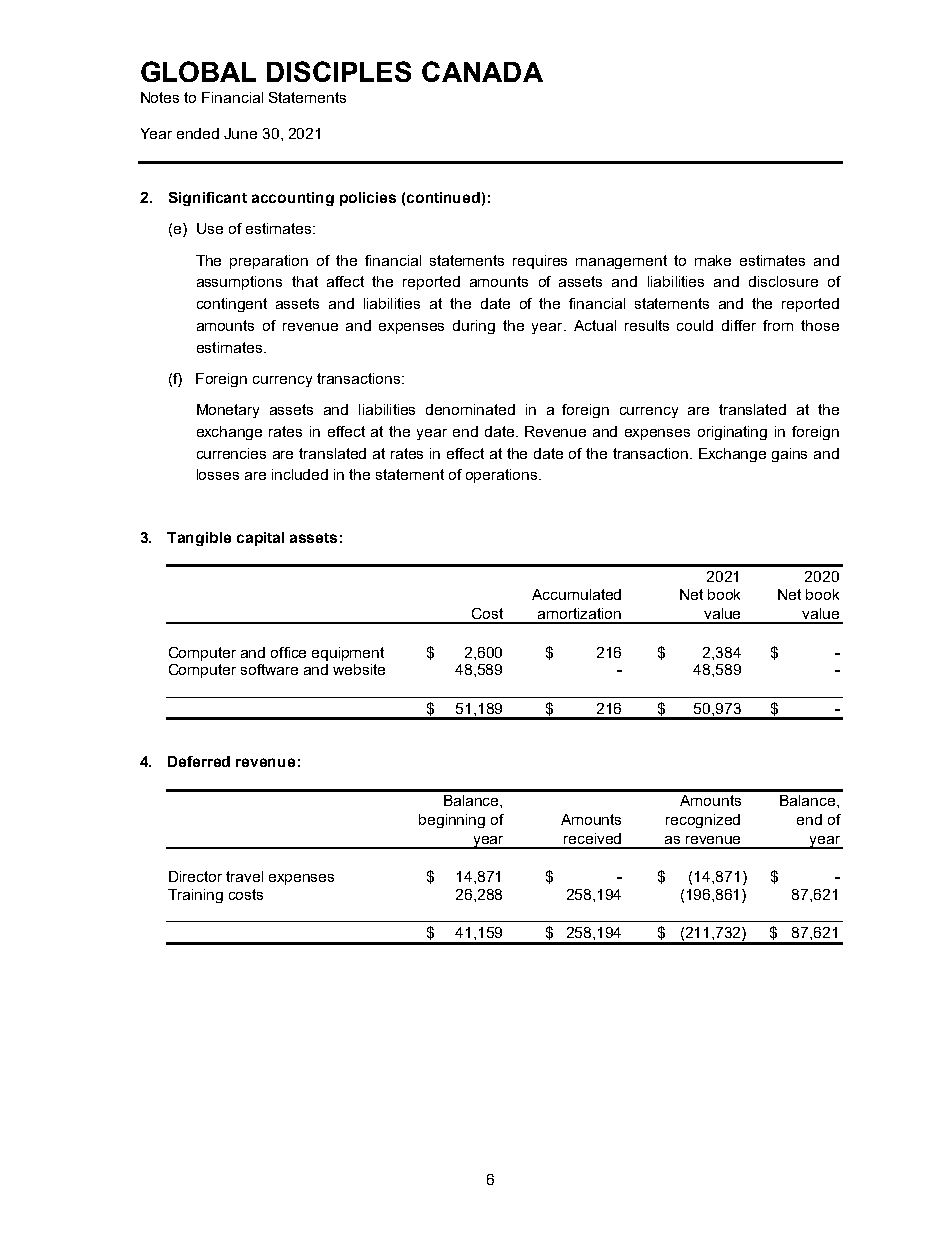 Image resolution: width=952 pixels, height=1233 pixels. Describe the element at coordinates (482, 71) in the screenshot. I see `CANADA` at that location.
